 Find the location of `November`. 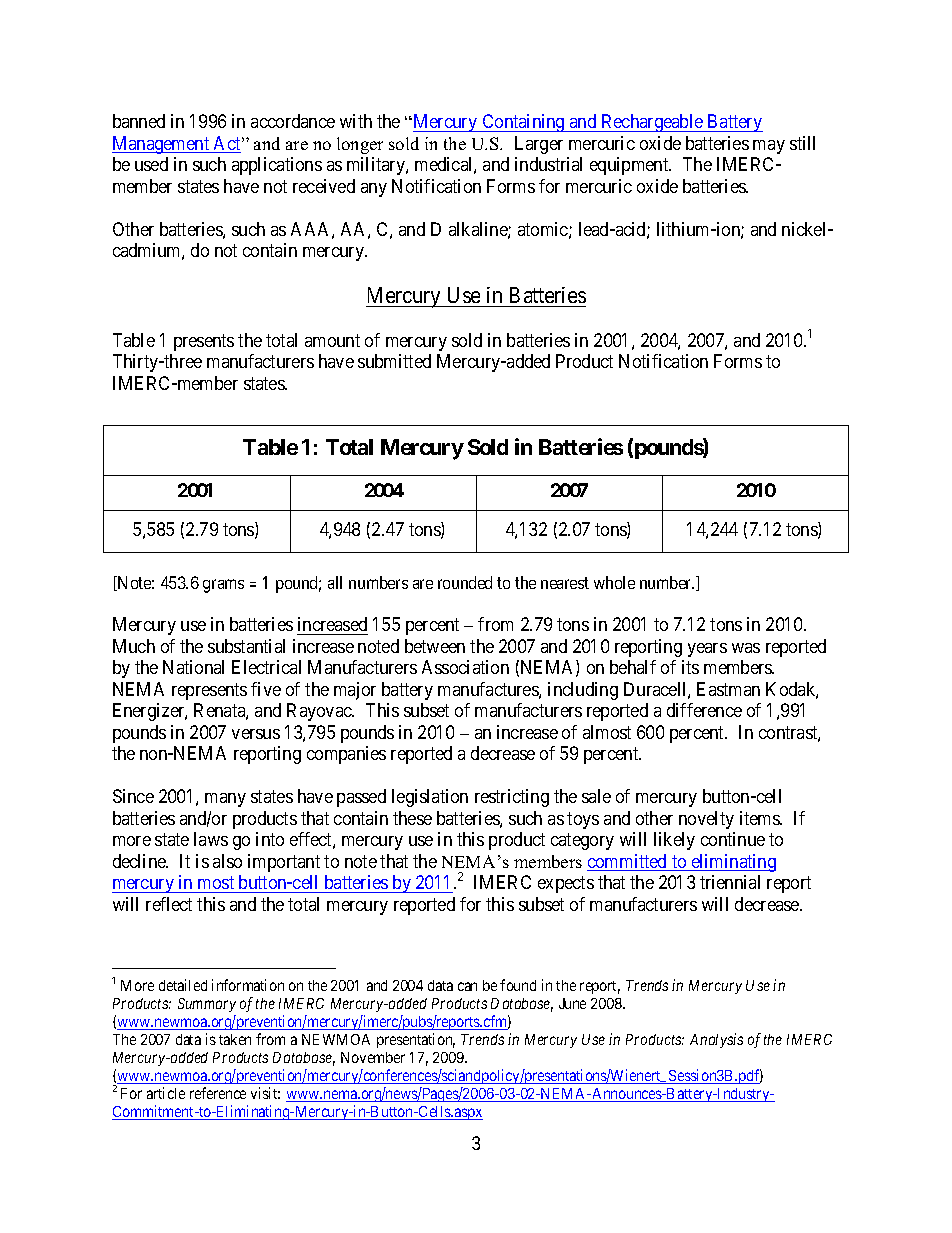

November is located at coordinates (373, 1057).
